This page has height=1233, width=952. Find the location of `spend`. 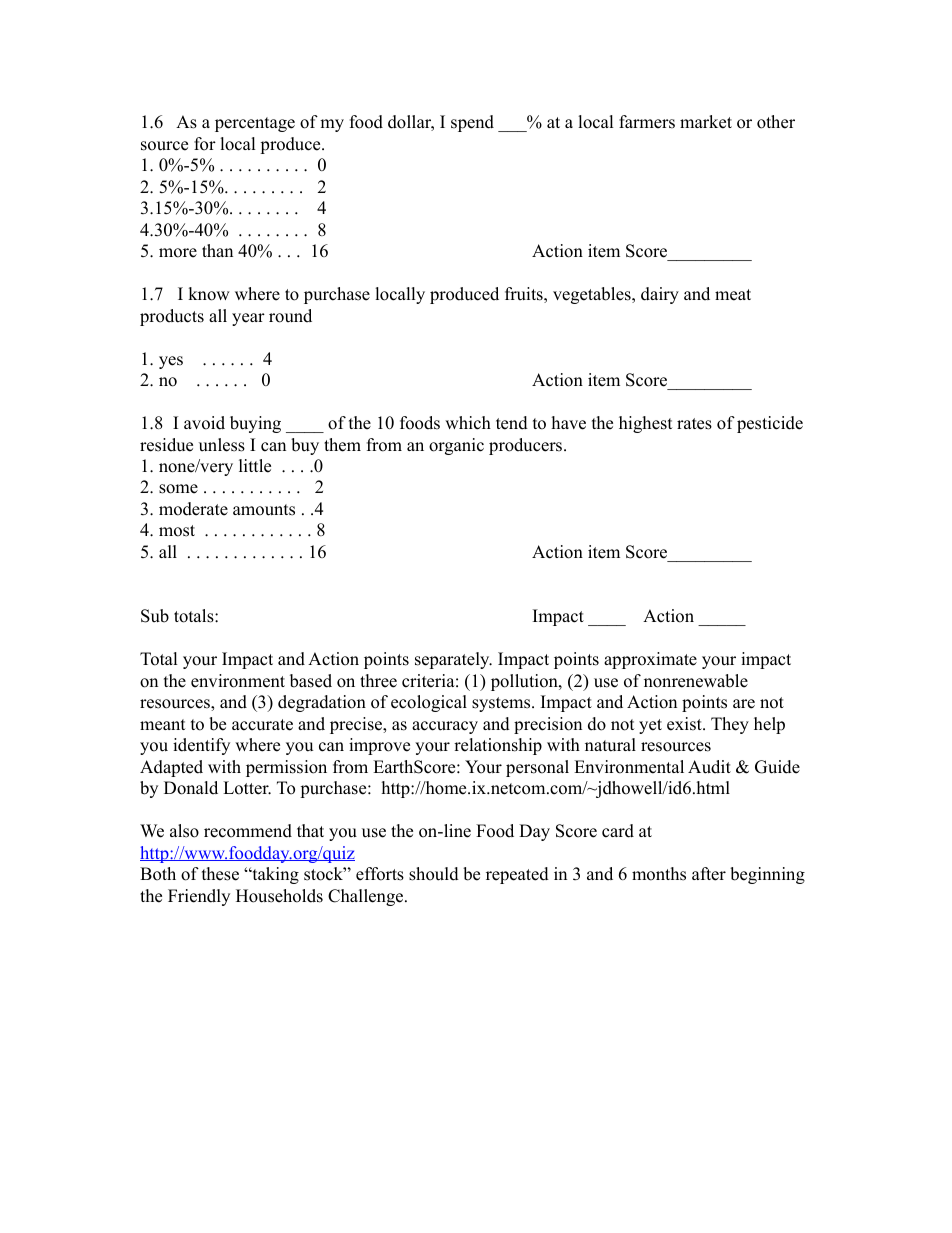

spend is located at coordinates (472, 123).
